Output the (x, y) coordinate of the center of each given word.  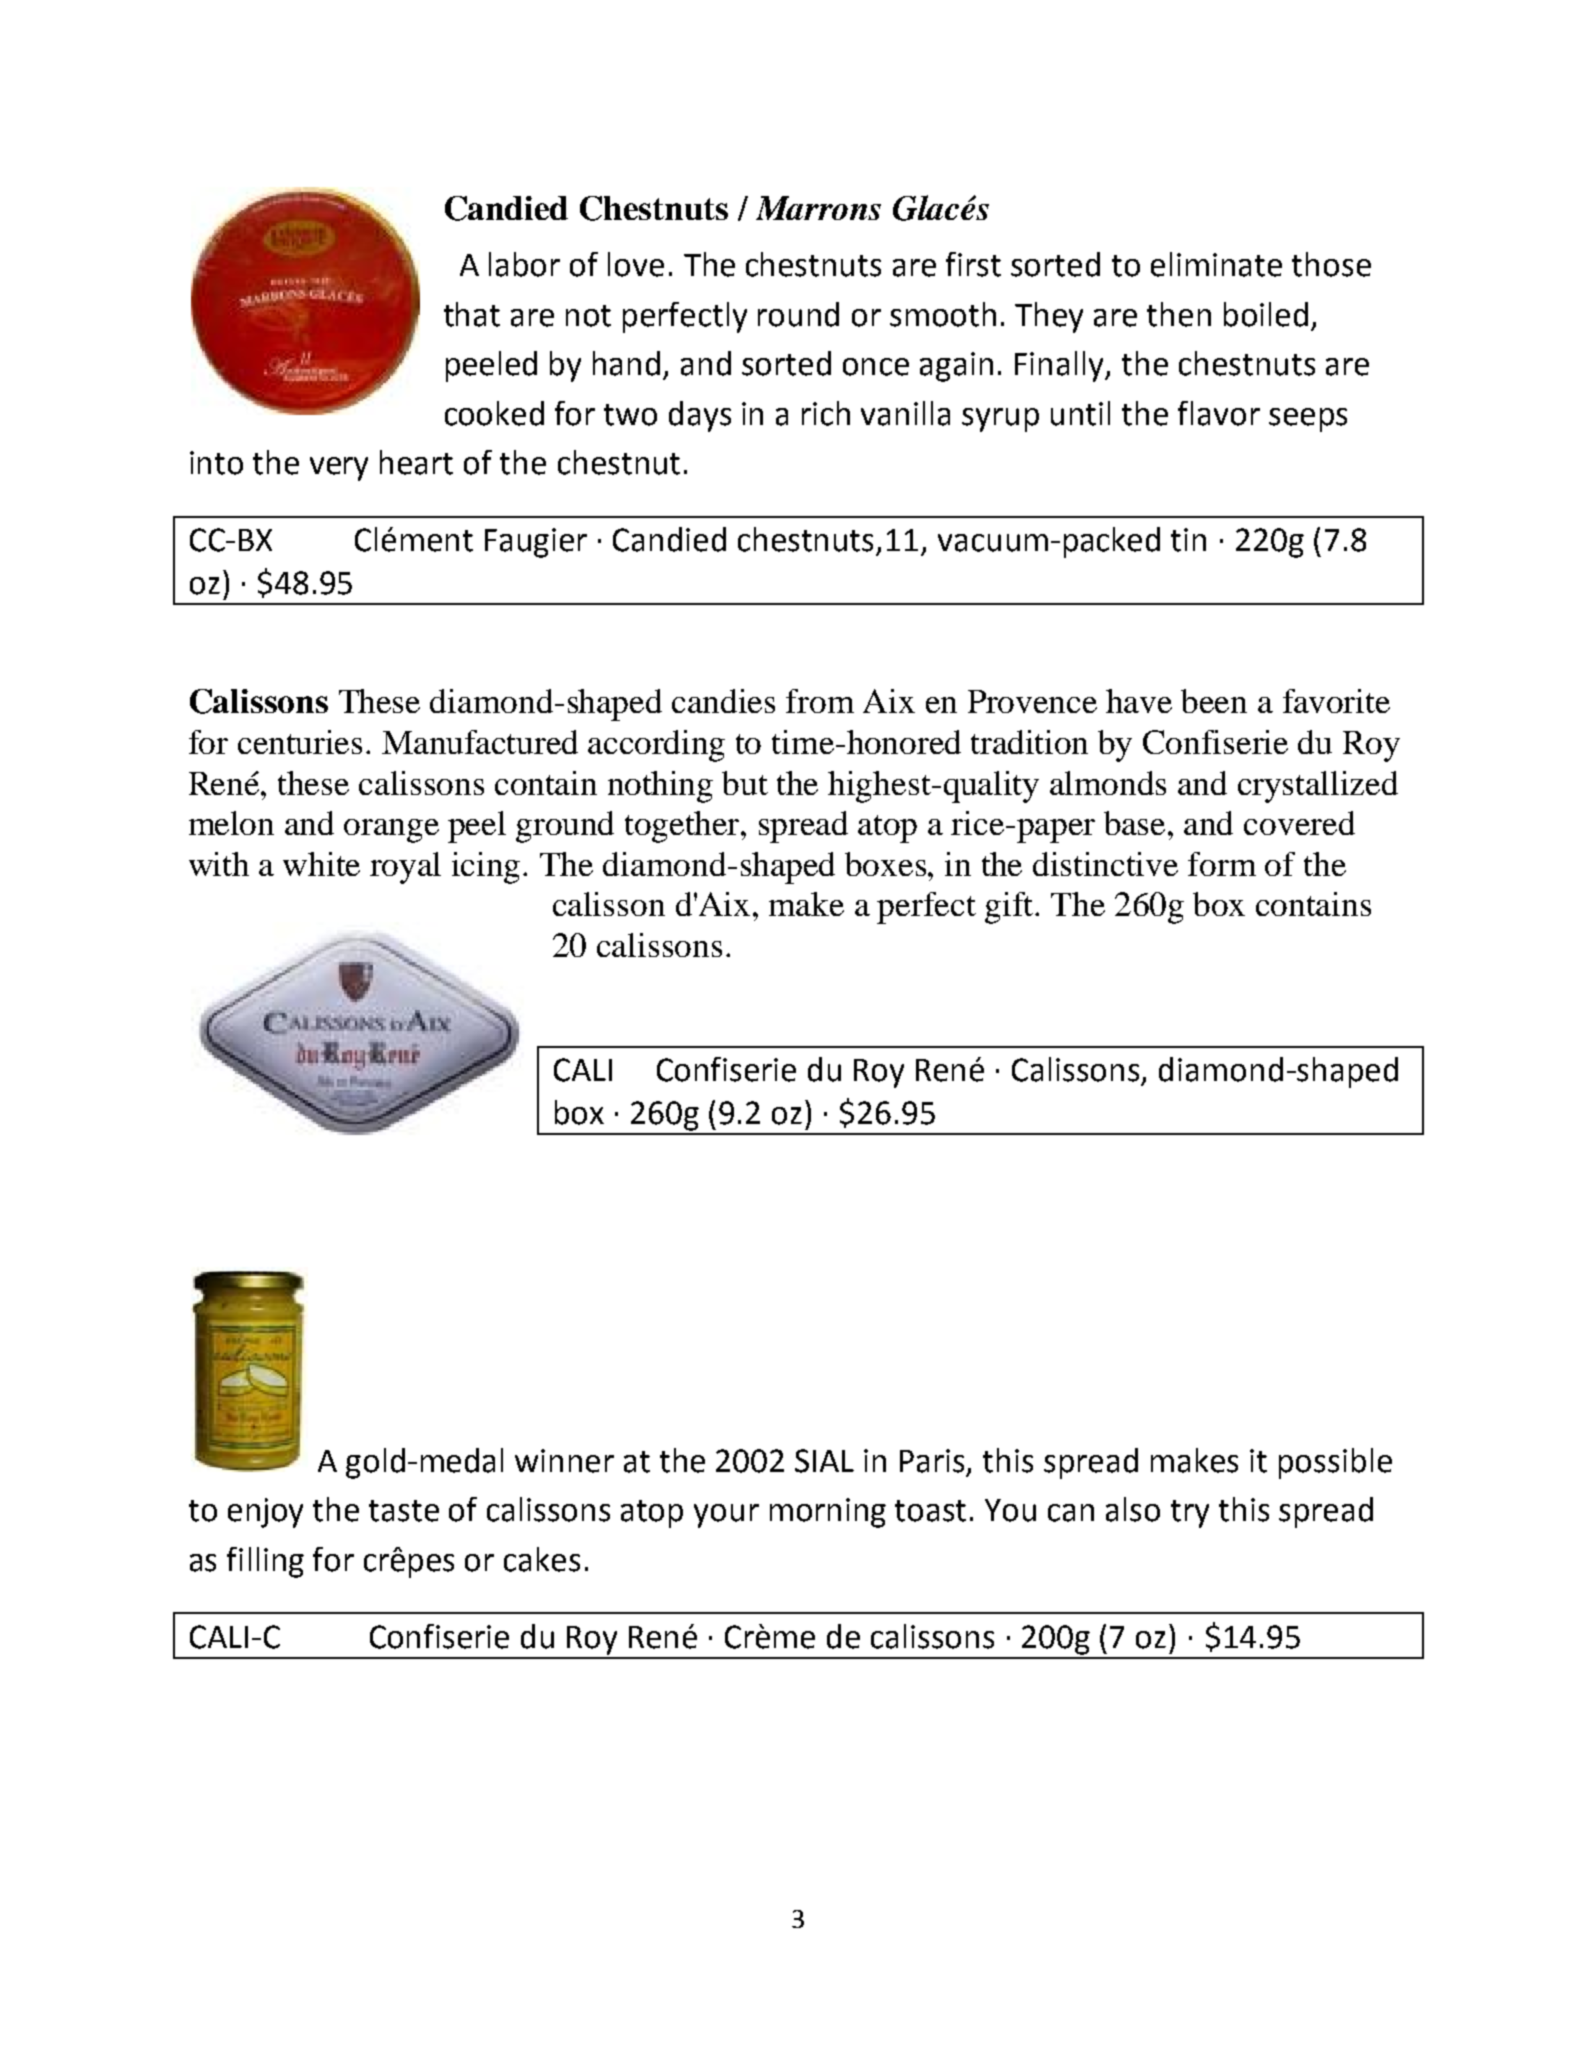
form (1222, 864)
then (1179, 314)
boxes (885, 864)
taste (404, 1511)
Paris (932, 1461)
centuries (300, 742)
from (820, 701)
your (726, 1516)
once (876, 367)
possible (1335, 1463)
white (321, 864)
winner (564, 1461)
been (1214, 701)
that (472, 314)
